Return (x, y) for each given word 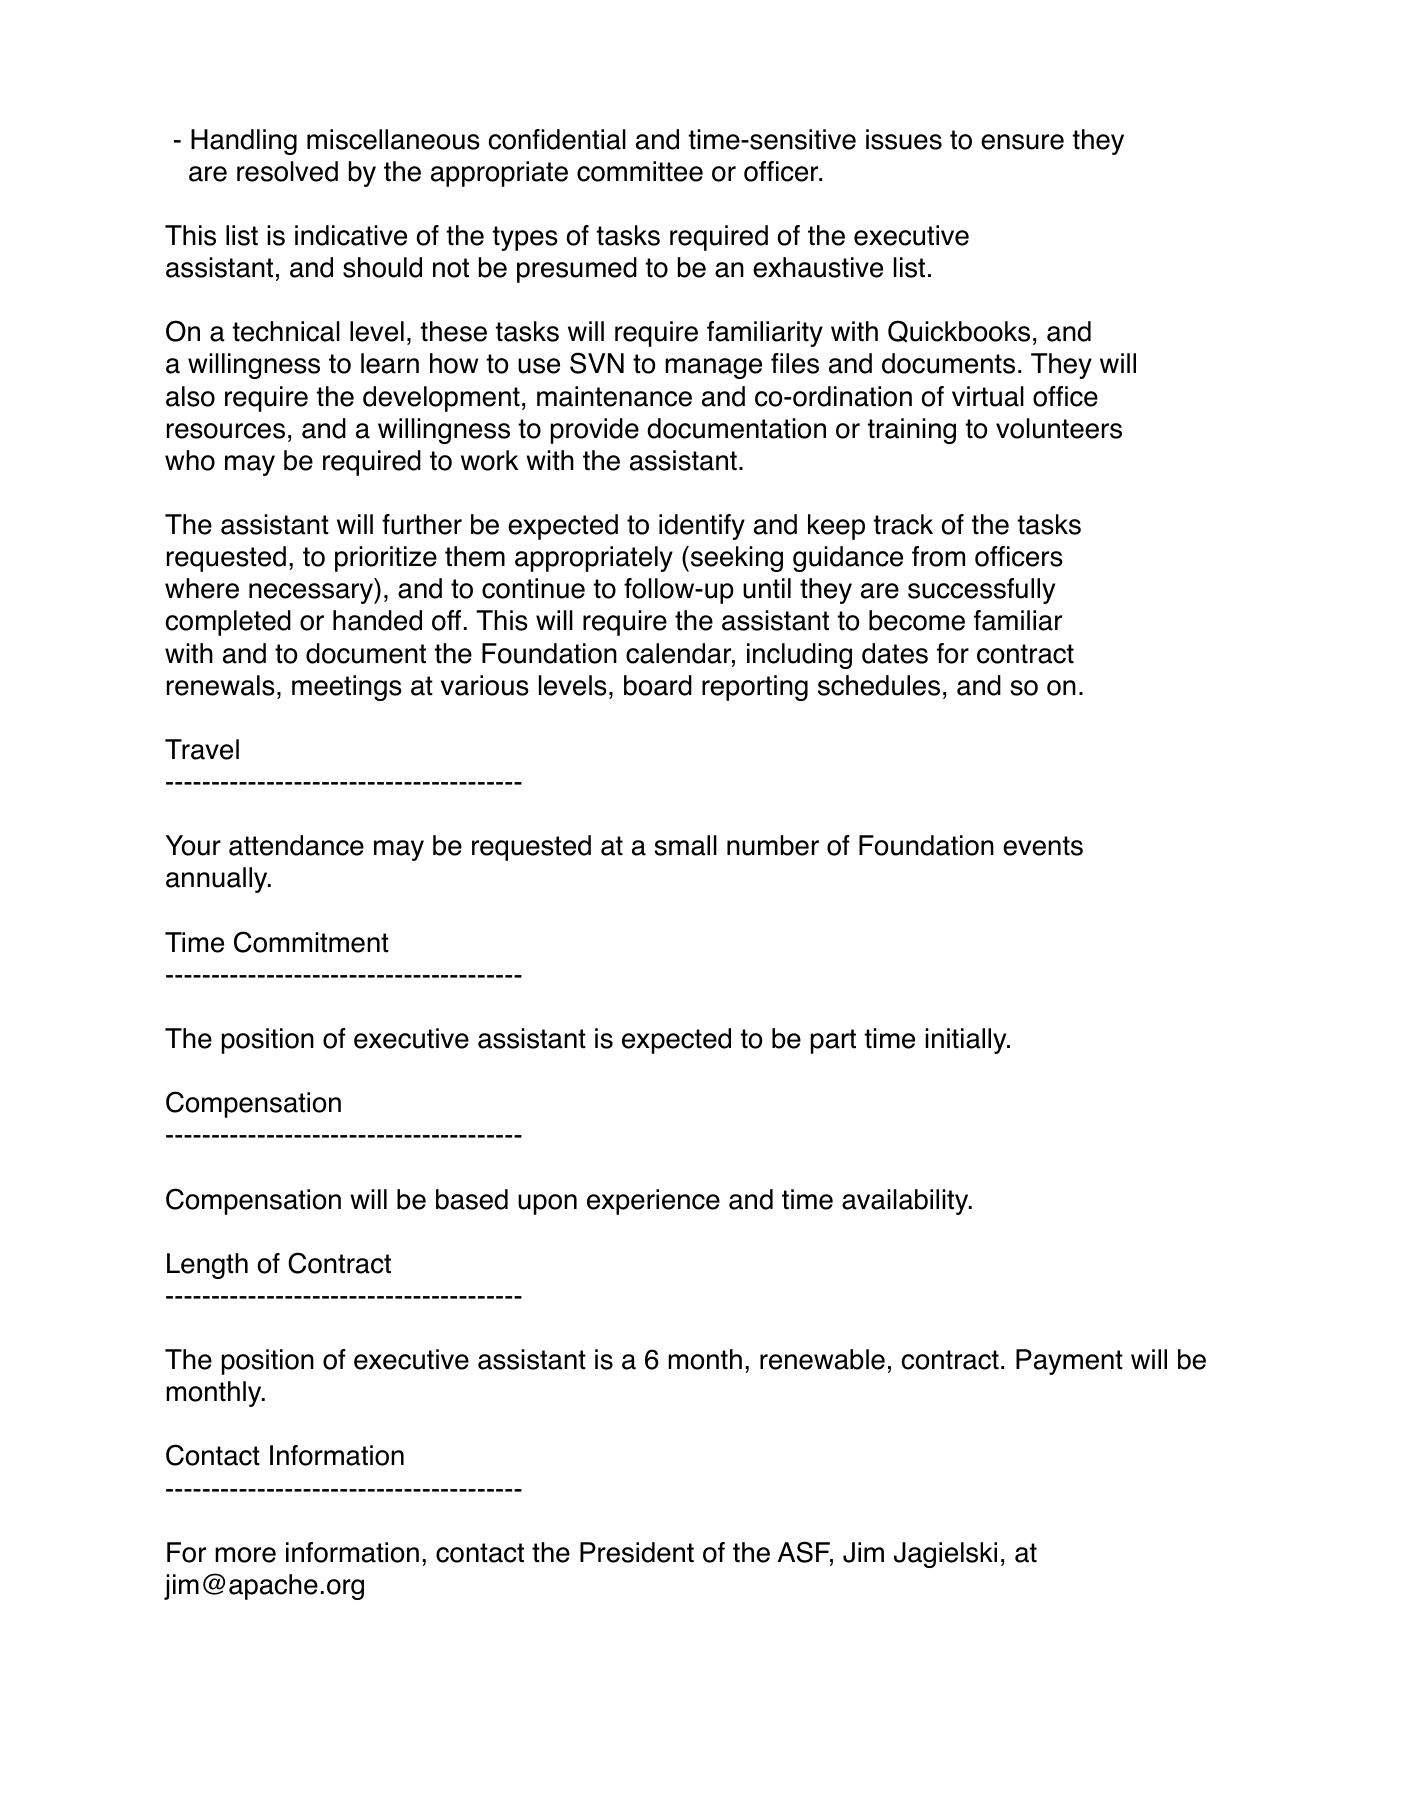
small (685, 845)
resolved (287, 171)
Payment (1069, 1362)
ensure (1022, 142)
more (245, 1555)
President (637, 1552)
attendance (296, 845)
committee (640, 171)
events (1043, 846)
